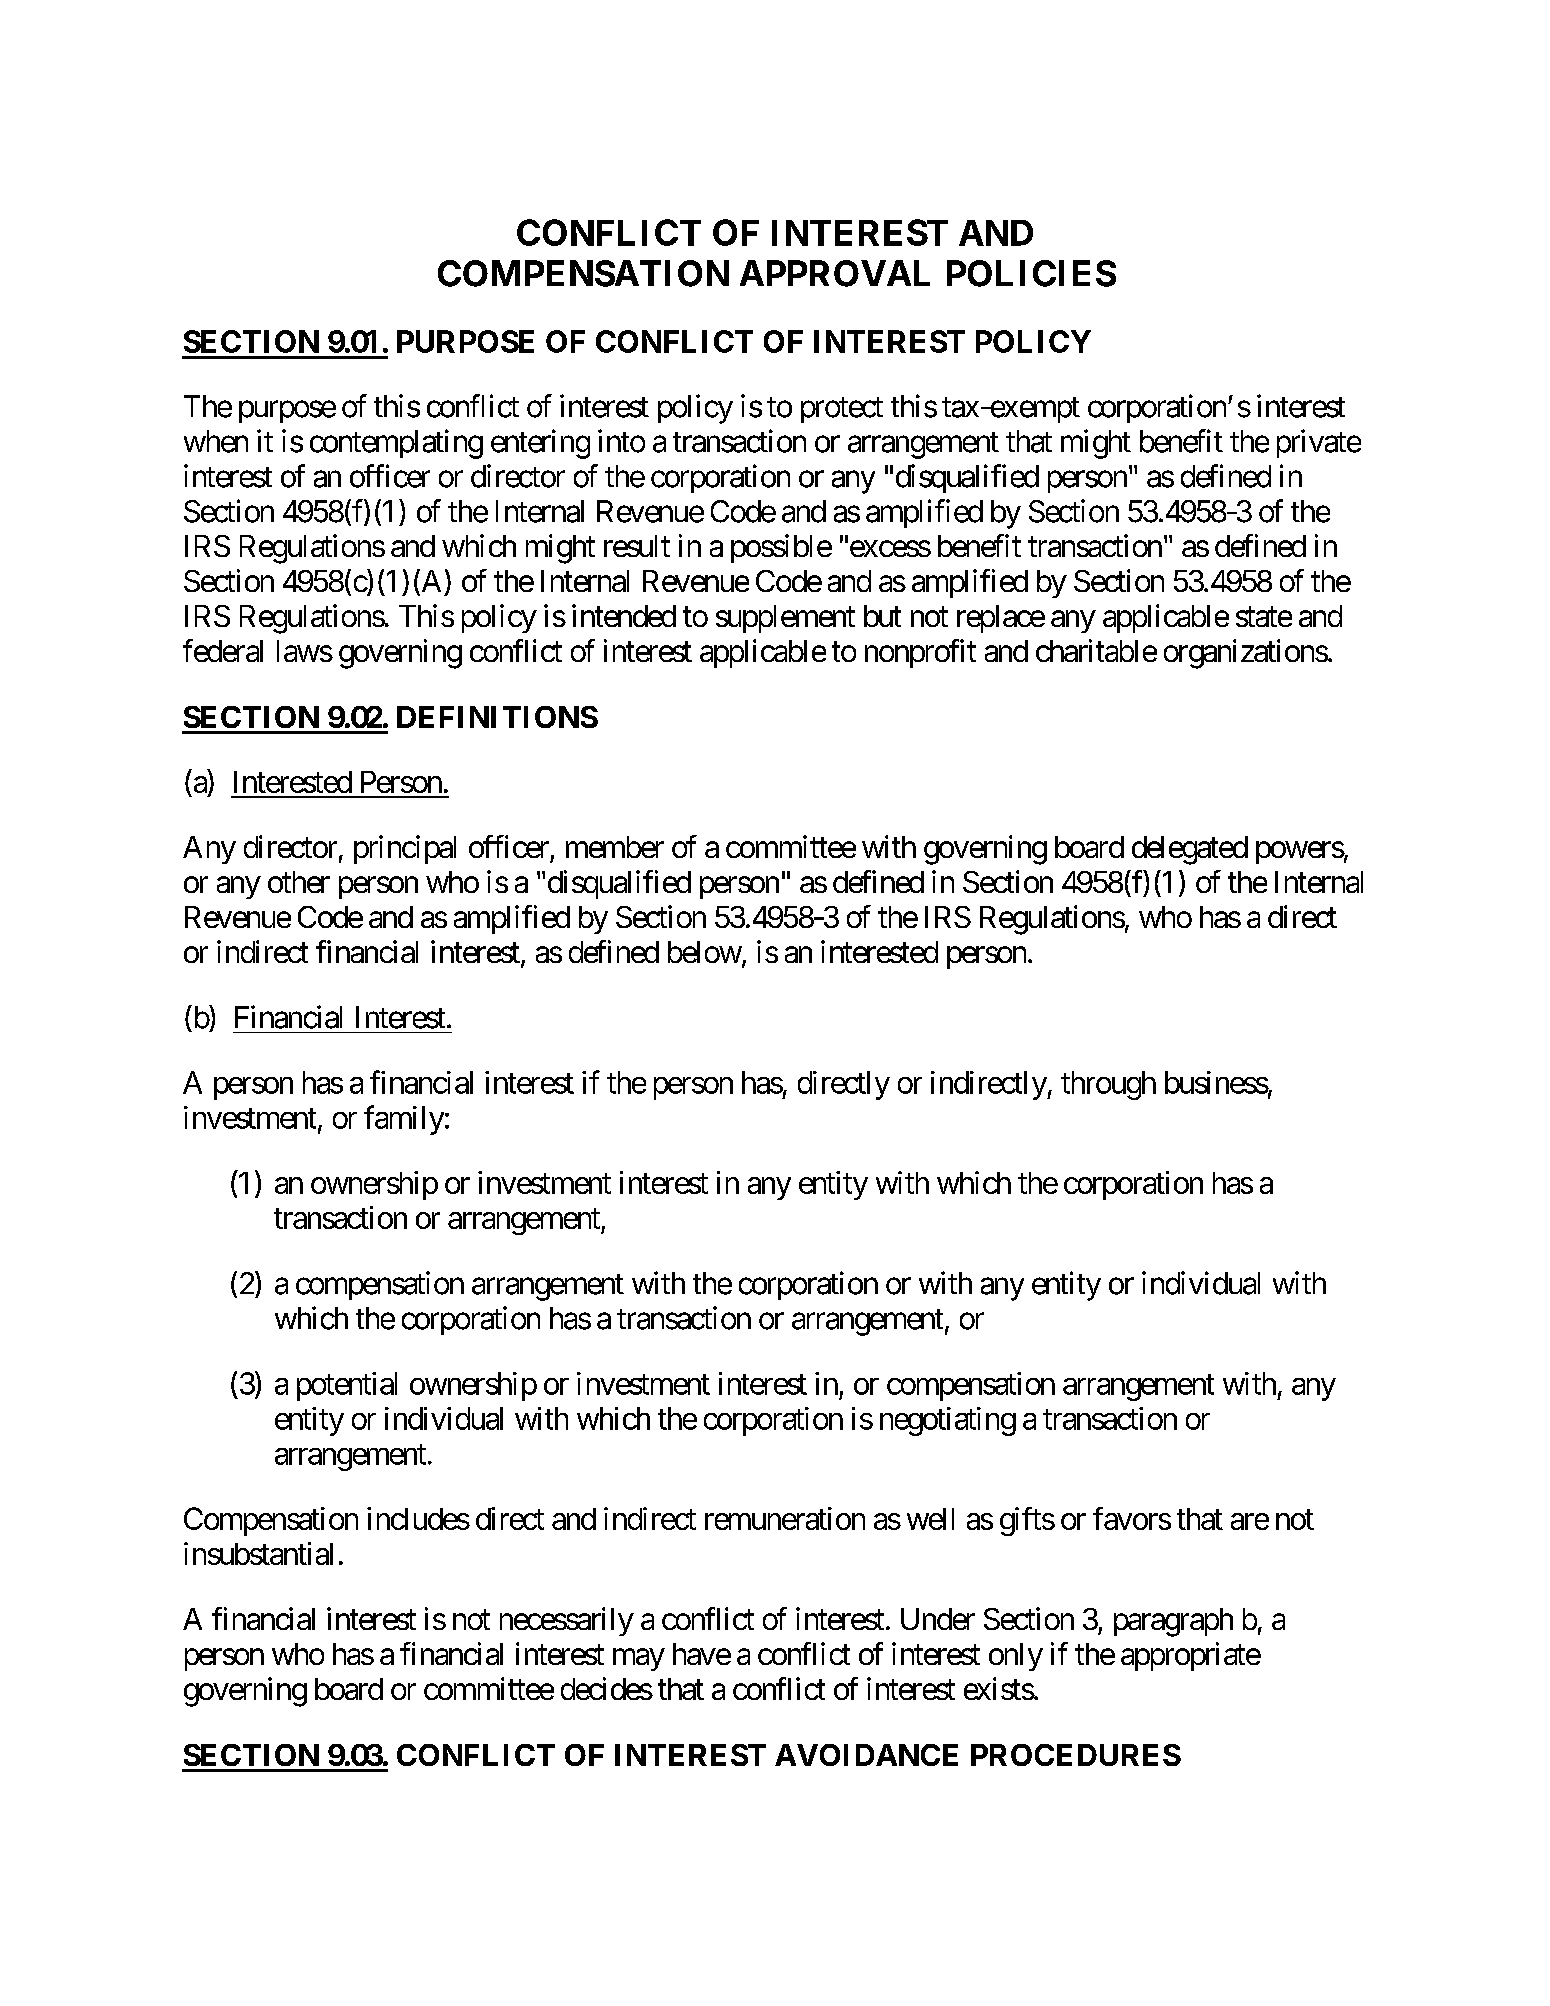 This screenshot has width=1550, height=2006. I want to click on family, so click(404, 1120).
